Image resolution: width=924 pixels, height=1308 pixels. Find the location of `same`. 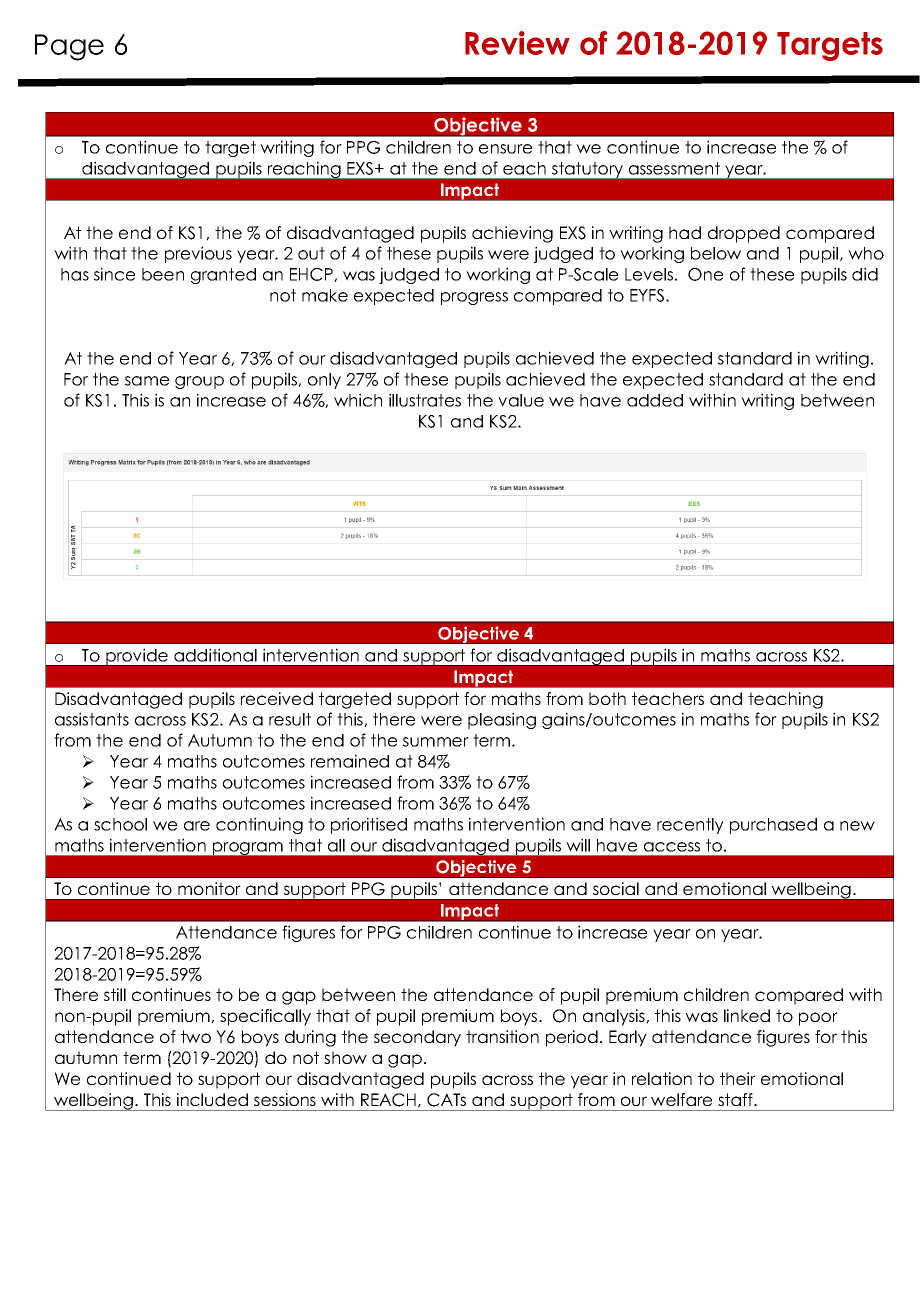

same is located at coordinates (147, 381).
